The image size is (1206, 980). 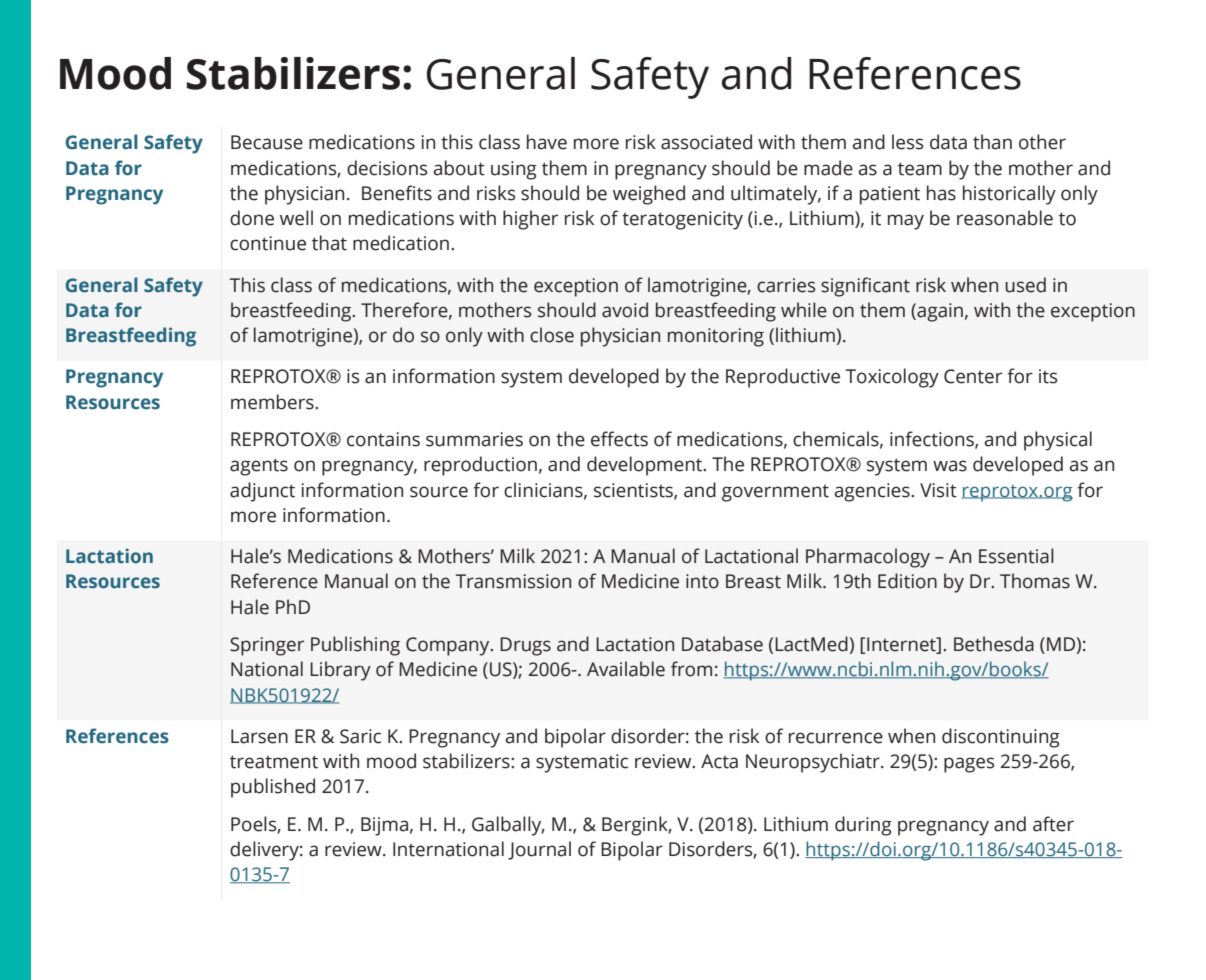 I want to click on Edition, so click(x=907, y=581).
